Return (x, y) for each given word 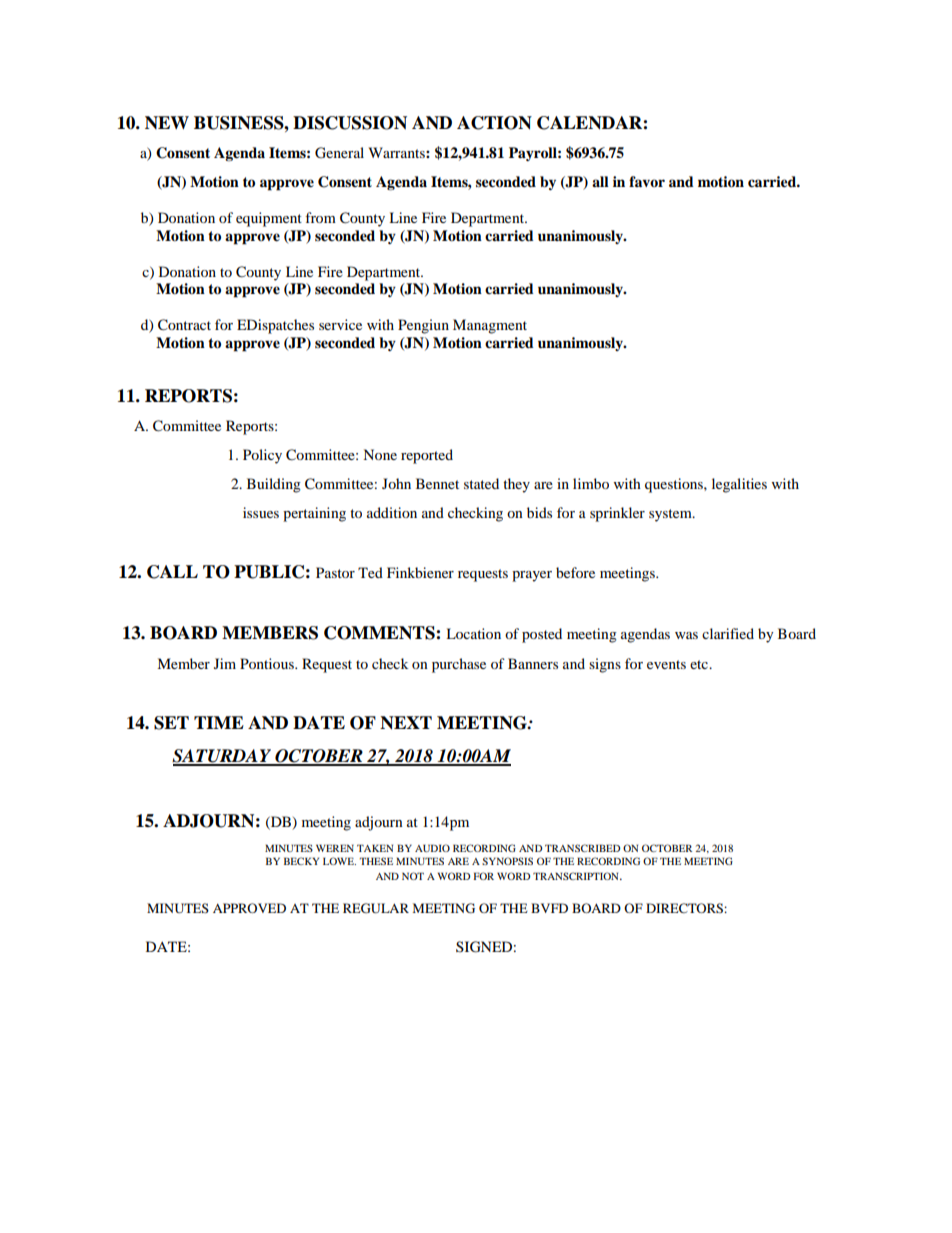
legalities (739, 485)
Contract (184, 325)
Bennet (437, 483)
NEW (167, 122)
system (671, 515)
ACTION (494, 123)
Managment (490, 326)
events (666, 664)
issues (261, 512)
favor (647, 181)
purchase (459, 665)
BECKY (301, 861)
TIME (219, 722)
